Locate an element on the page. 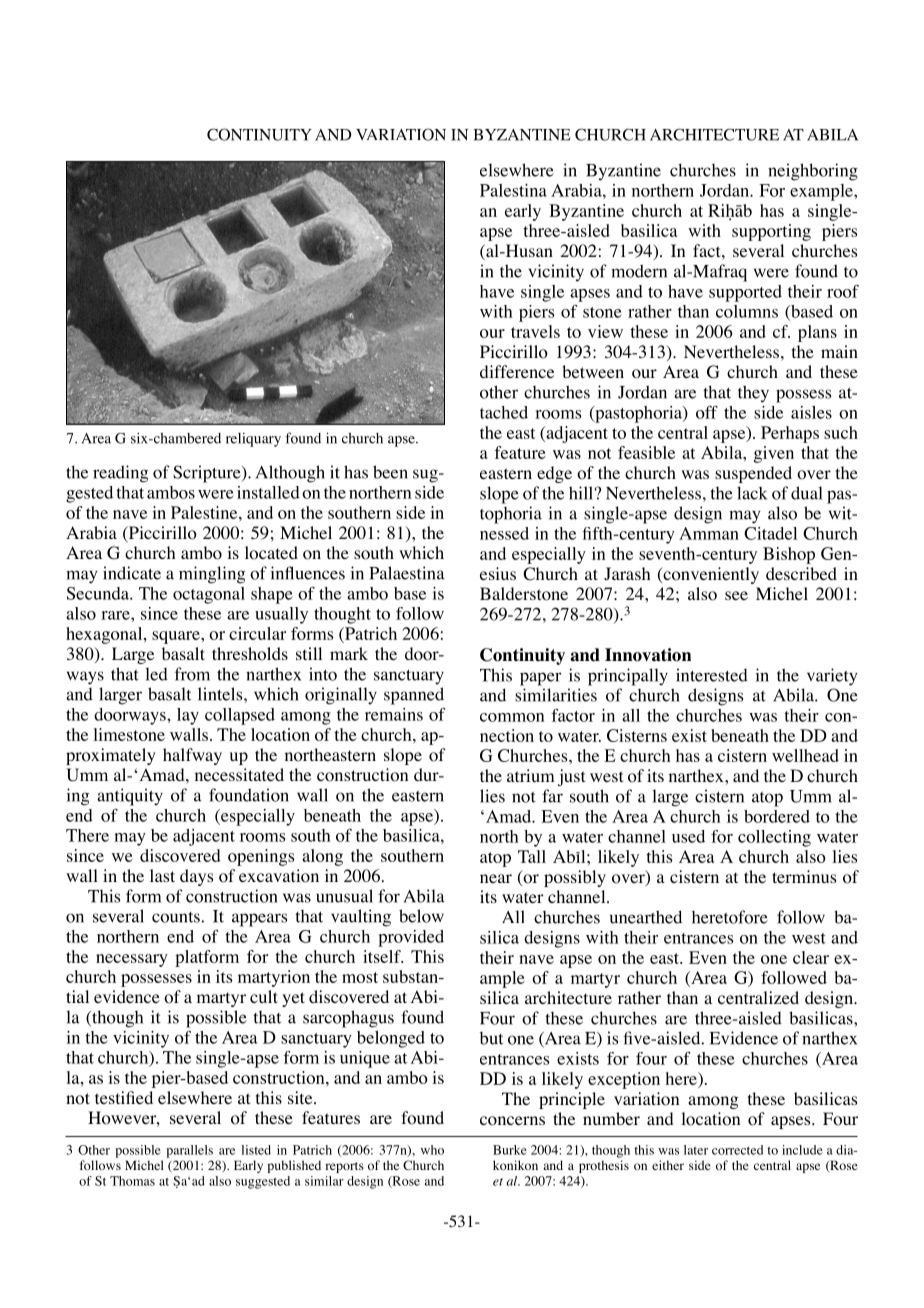 Image resolution: width=924 pixels, height=1308 pixels. modern is located at coordinates (639, 271).
